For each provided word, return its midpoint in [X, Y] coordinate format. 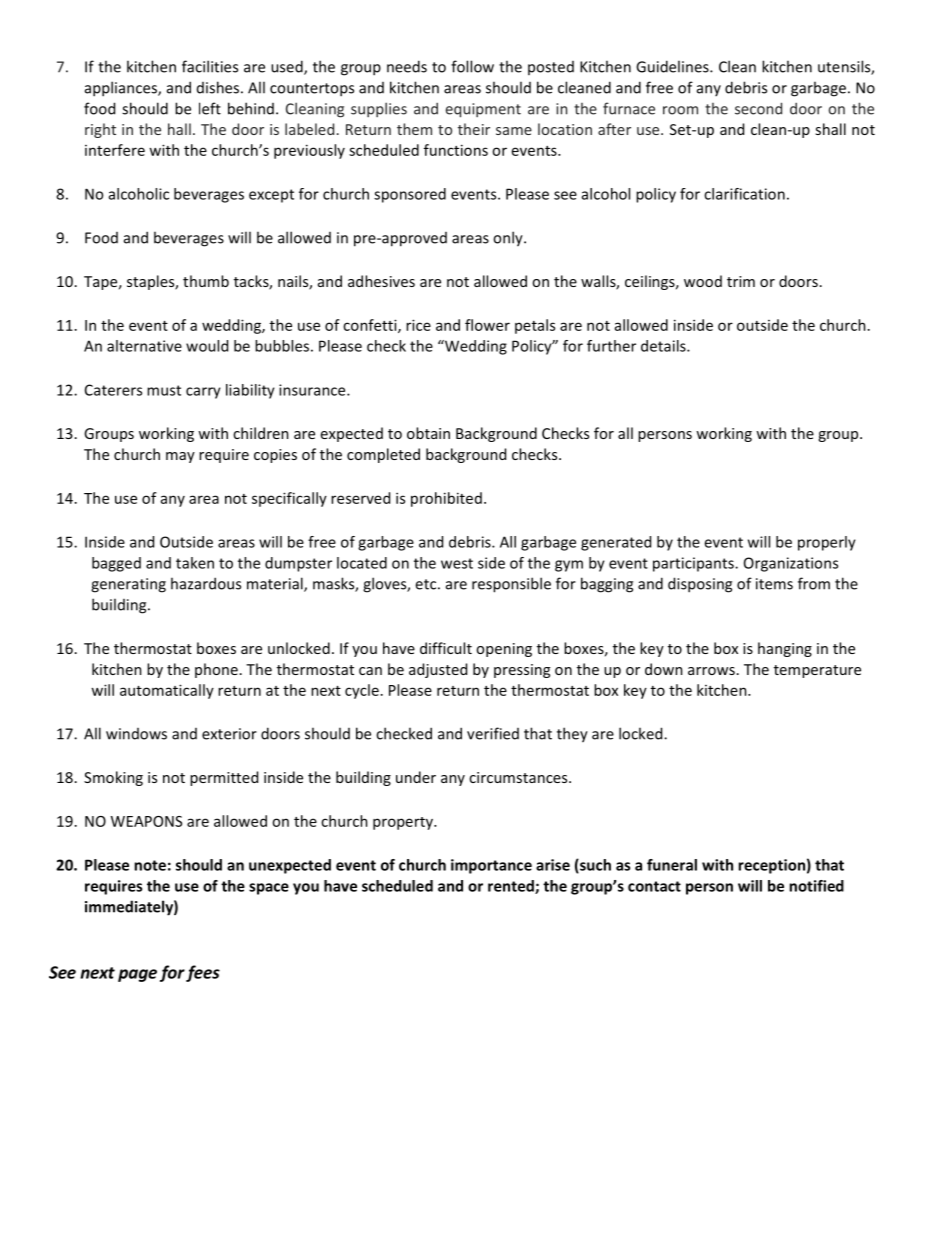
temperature [817, 671]
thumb [206, 281]
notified [816, 886]
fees [203, 973]
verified [493, 733]
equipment [483, 110]
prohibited [446, 499]
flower [487, 325]
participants [694, 564]
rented [512, 887]
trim [741, 281]
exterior [229, 734]
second [758, 108]
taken [195, 563]
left [210, 108]
